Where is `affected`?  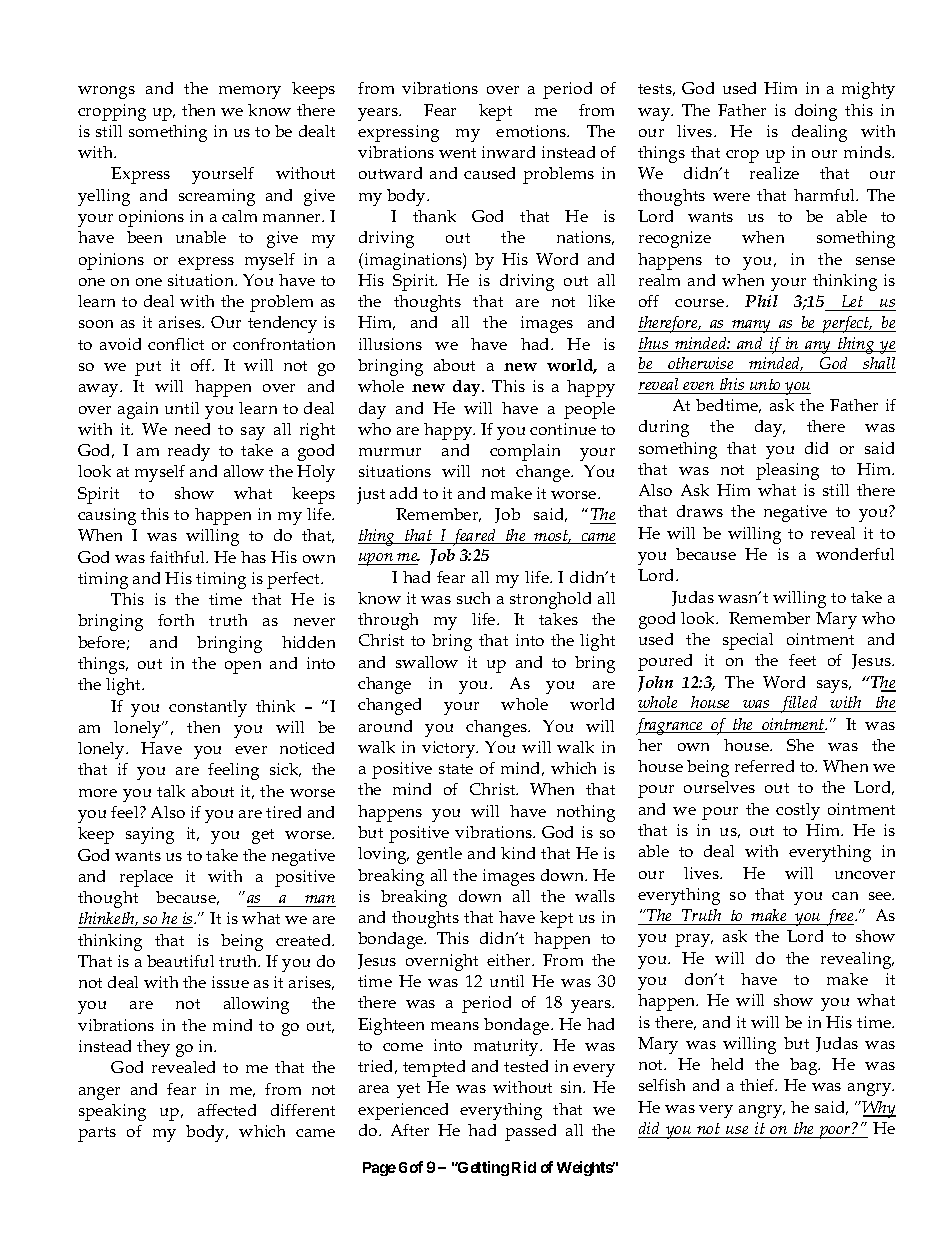
affected is located at coordinates (227, 1110).
